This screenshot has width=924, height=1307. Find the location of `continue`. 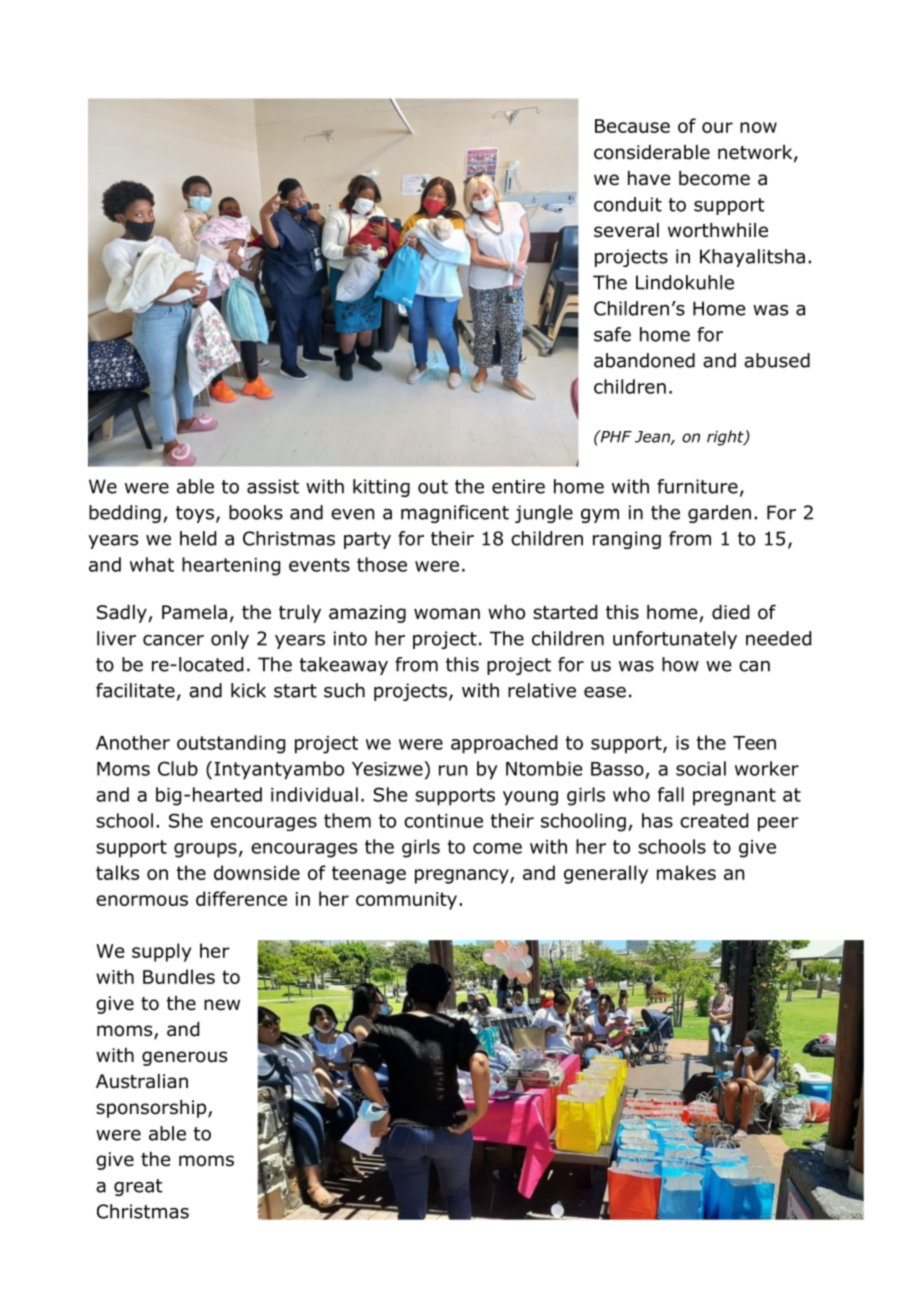

continue is located at coordinates (443, 821).
